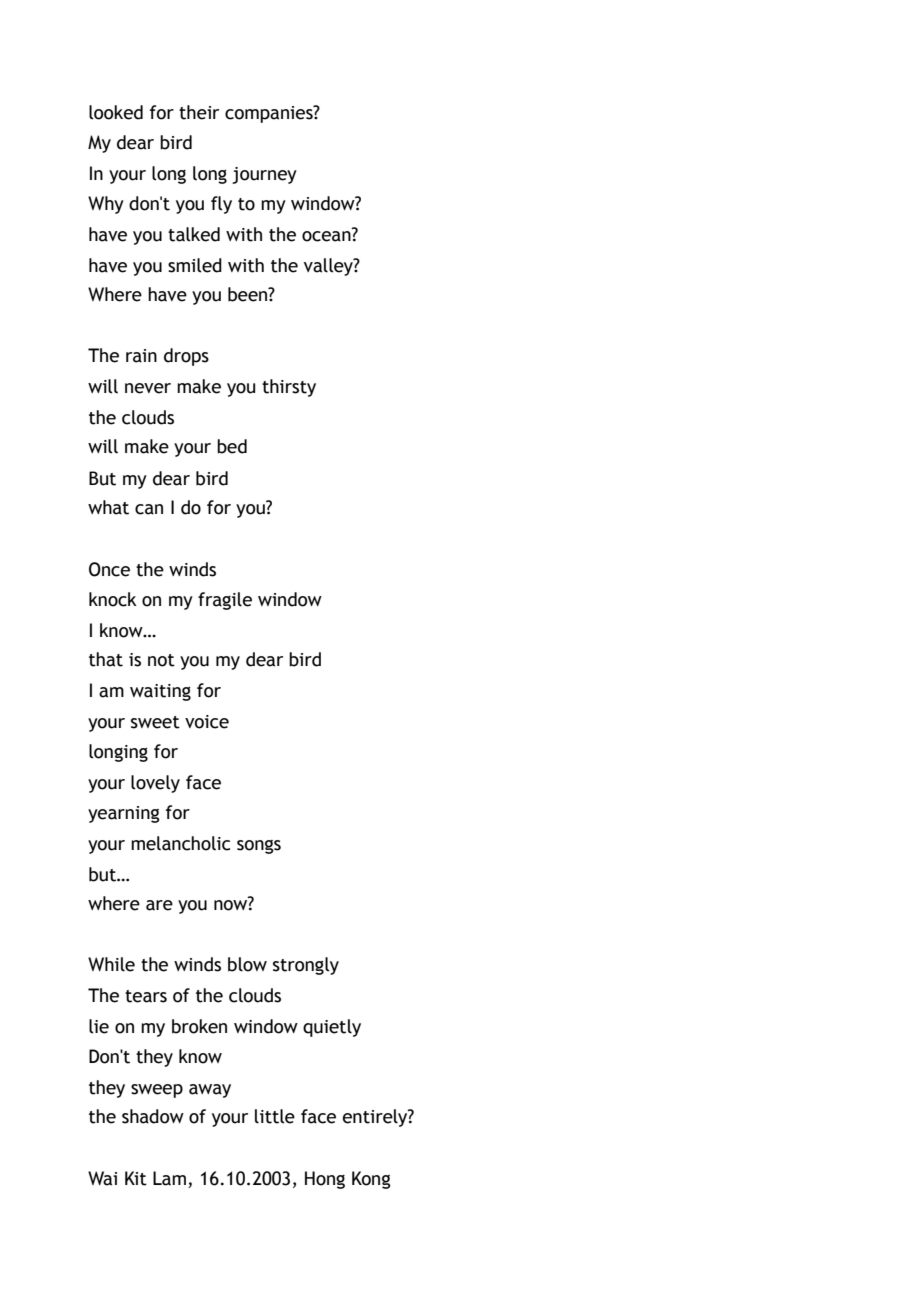 The image size is (924, 1308). I want to click on looked, so click(116, 112).
